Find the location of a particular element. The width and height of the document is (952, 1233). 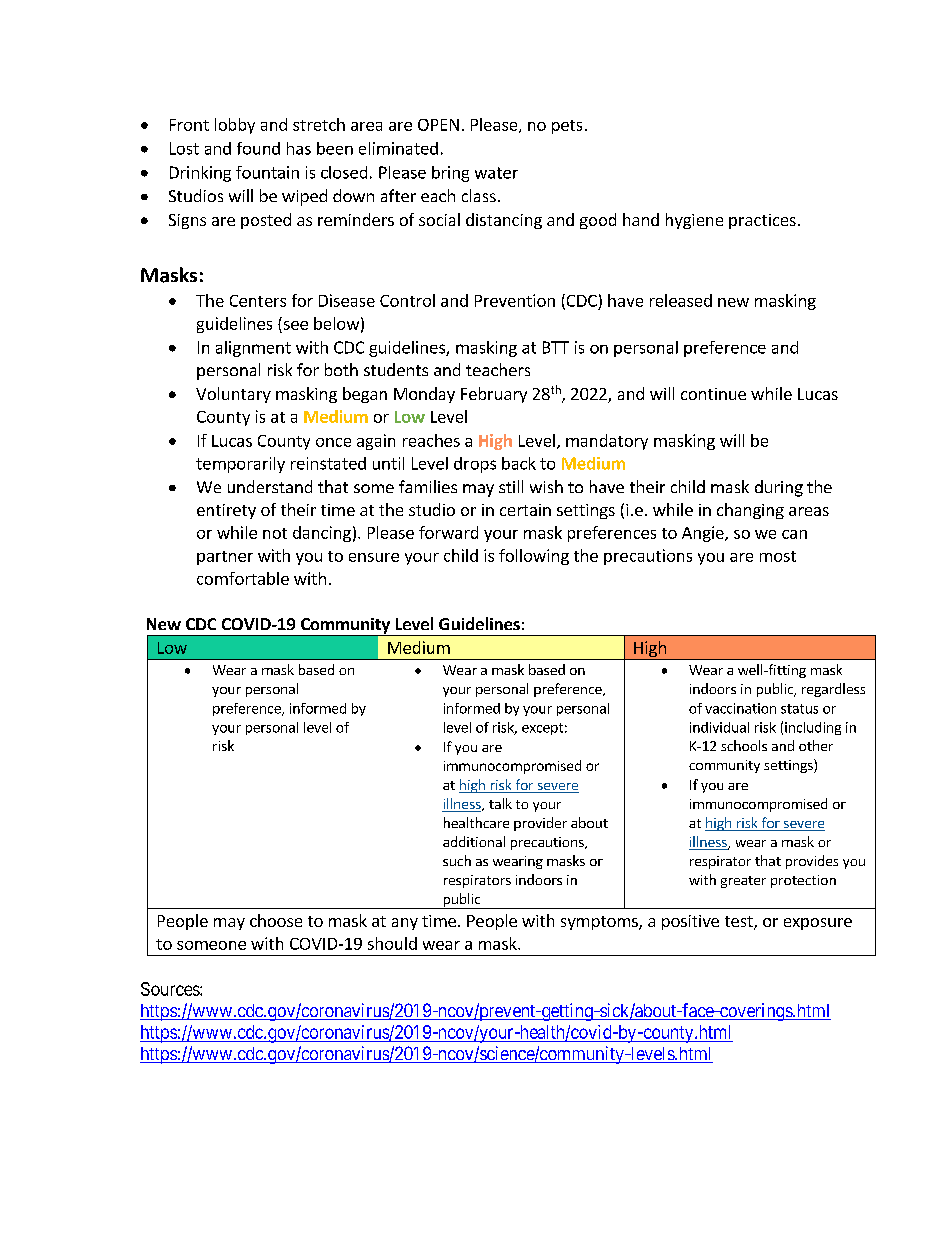

following is located at coordinates (534, 557).
